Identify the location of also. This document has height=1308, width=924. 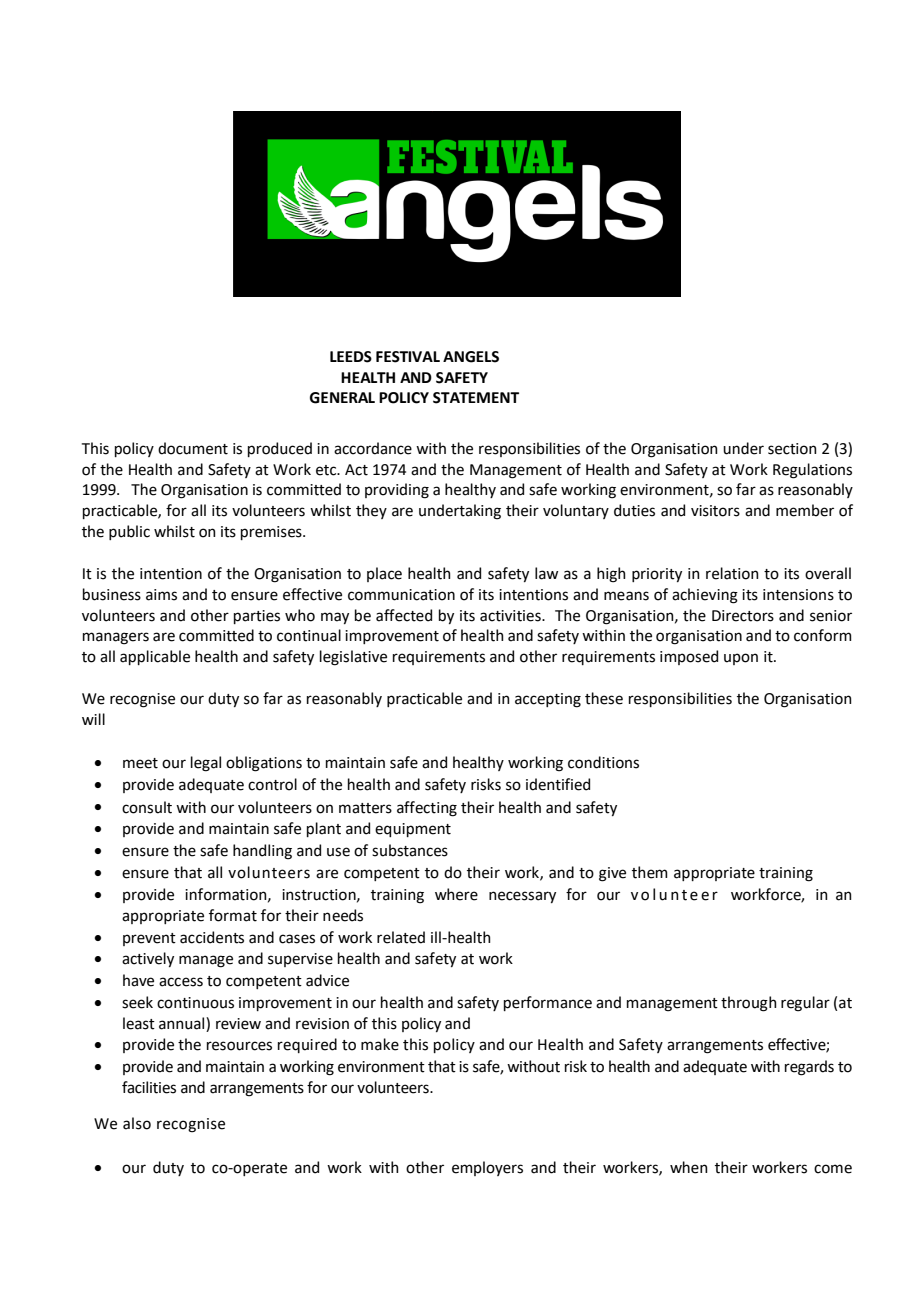
(137, 1123).
